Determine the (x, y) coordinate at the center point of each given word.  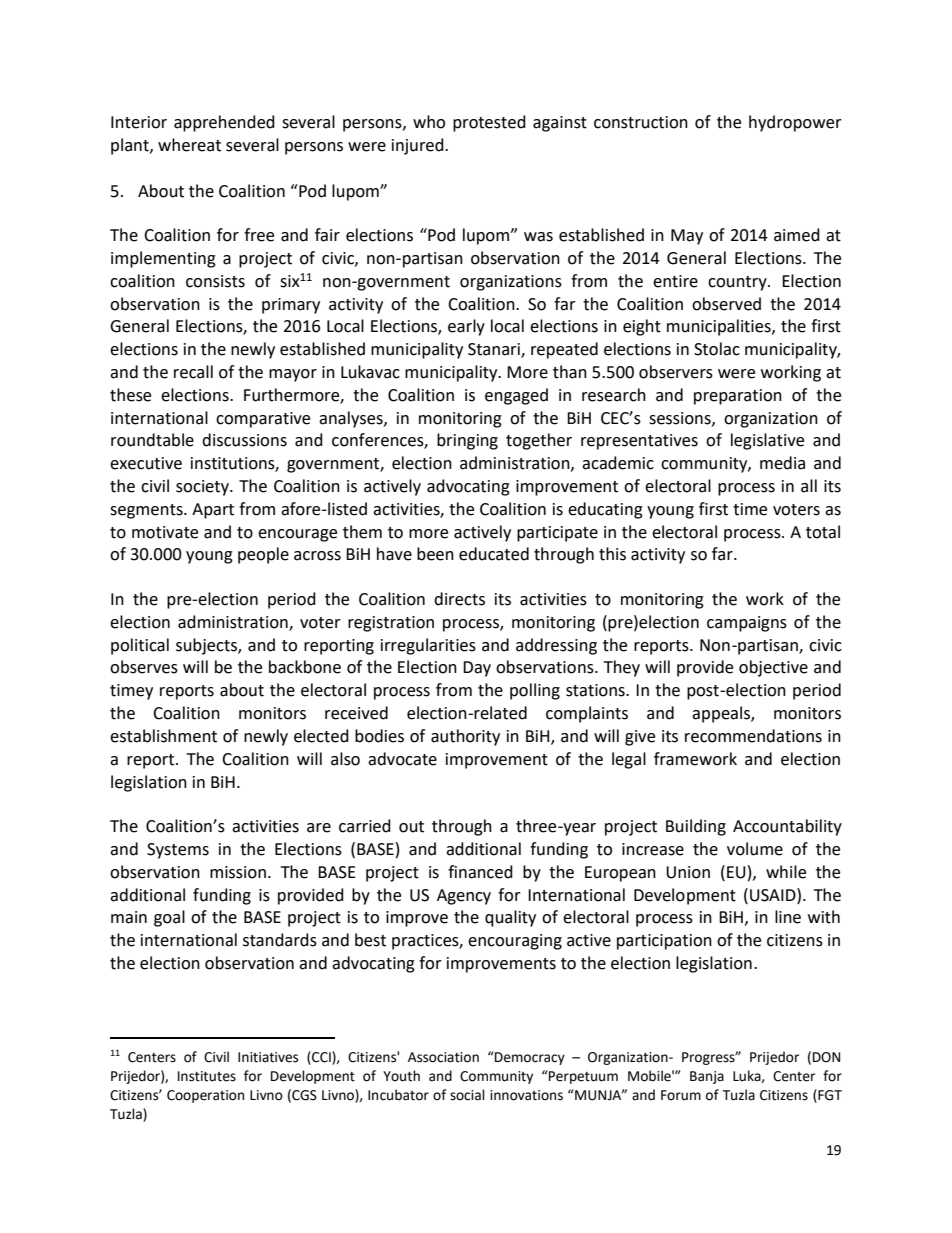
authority (465, 737)
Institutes (207, 1076)
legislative (767, 441)
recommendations (753, 736)
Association (443, 1057)
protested (489, 123)
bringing (467, 441)
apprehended (224, 123)
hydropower (795, 123)
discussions (244, 440)
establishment (163, 736)
